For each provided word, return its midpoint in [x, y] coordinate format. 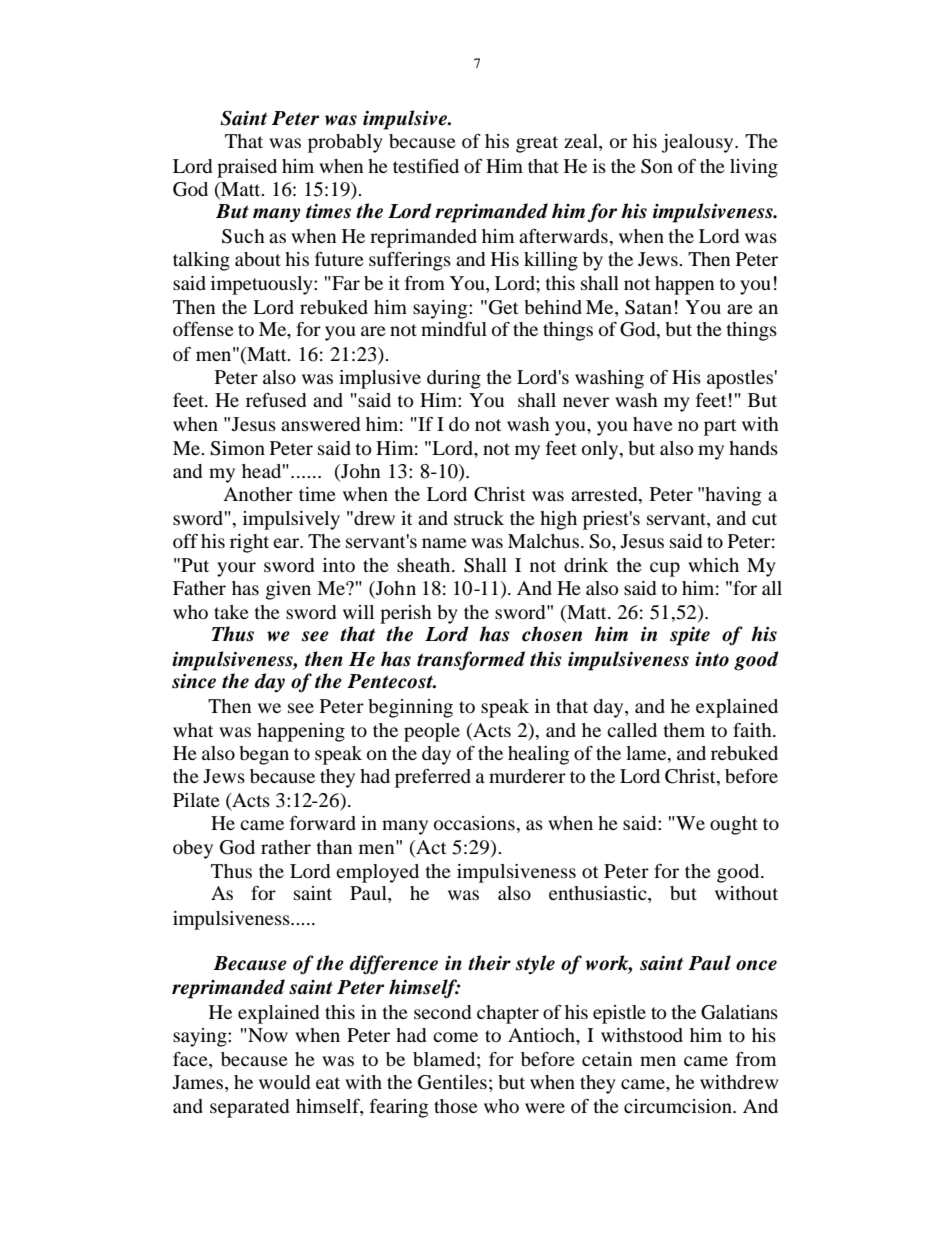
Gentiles [452, 1082]
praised [247, 168]
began [264, 755]
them [684, 730]
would [284, 1082]
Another [258, 494]
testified [426, 166]
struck [479, 518]
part [720, 427]
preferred [433, 778]
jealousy [699, 143]
